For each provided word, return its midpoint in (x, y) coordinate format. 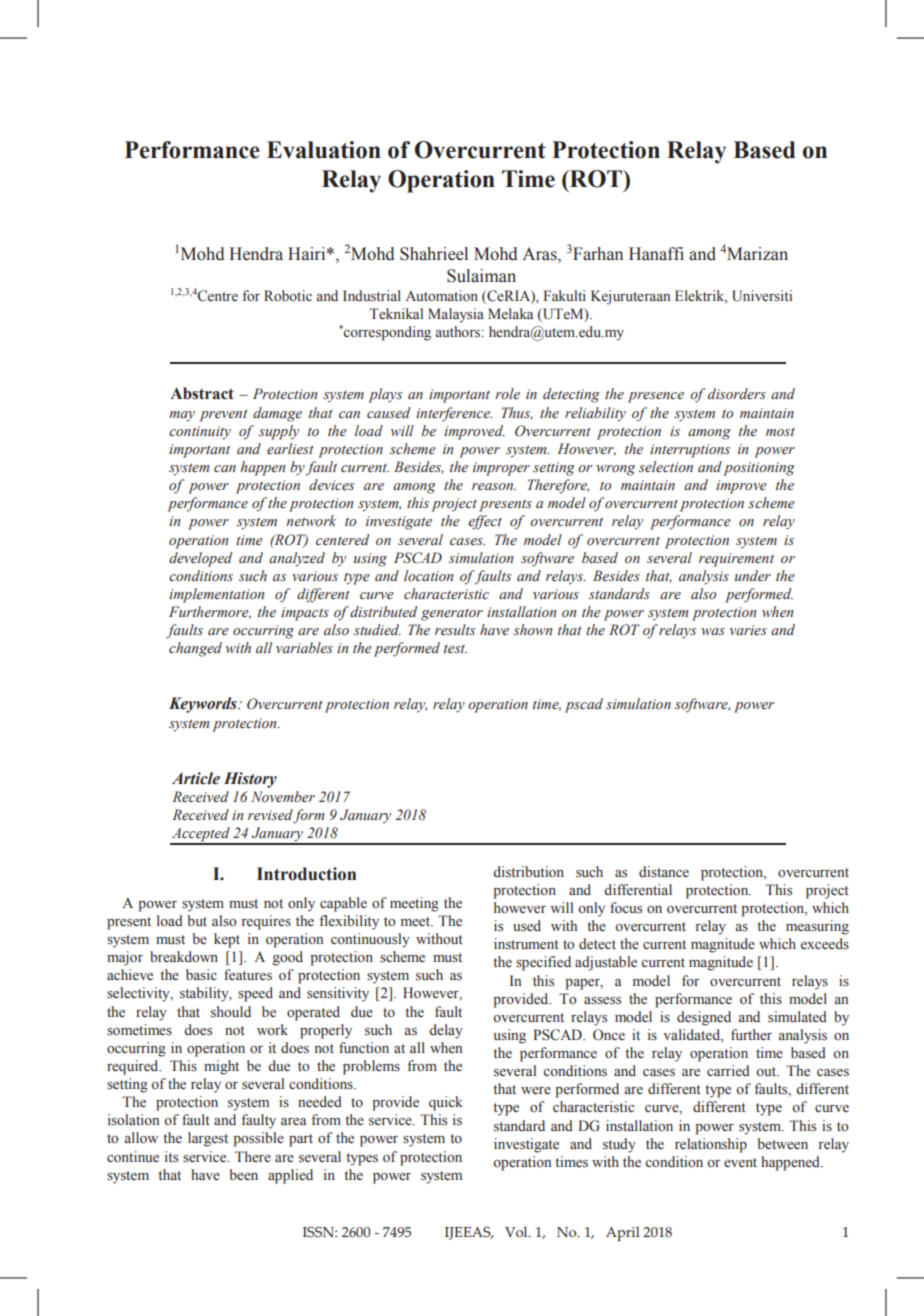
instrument (526, 944)
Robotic (288, 295)
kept (227, 940)
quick (446, 1103)
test (455, 649)
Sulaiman (481, 276)
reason (494, 486)
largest (208, 1139)
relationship (711, 1145)
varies (748, 630)
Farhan (598, 254)
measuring (817, 927)
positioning (759, 469)
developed (200, 559)
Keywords (204, 705)
